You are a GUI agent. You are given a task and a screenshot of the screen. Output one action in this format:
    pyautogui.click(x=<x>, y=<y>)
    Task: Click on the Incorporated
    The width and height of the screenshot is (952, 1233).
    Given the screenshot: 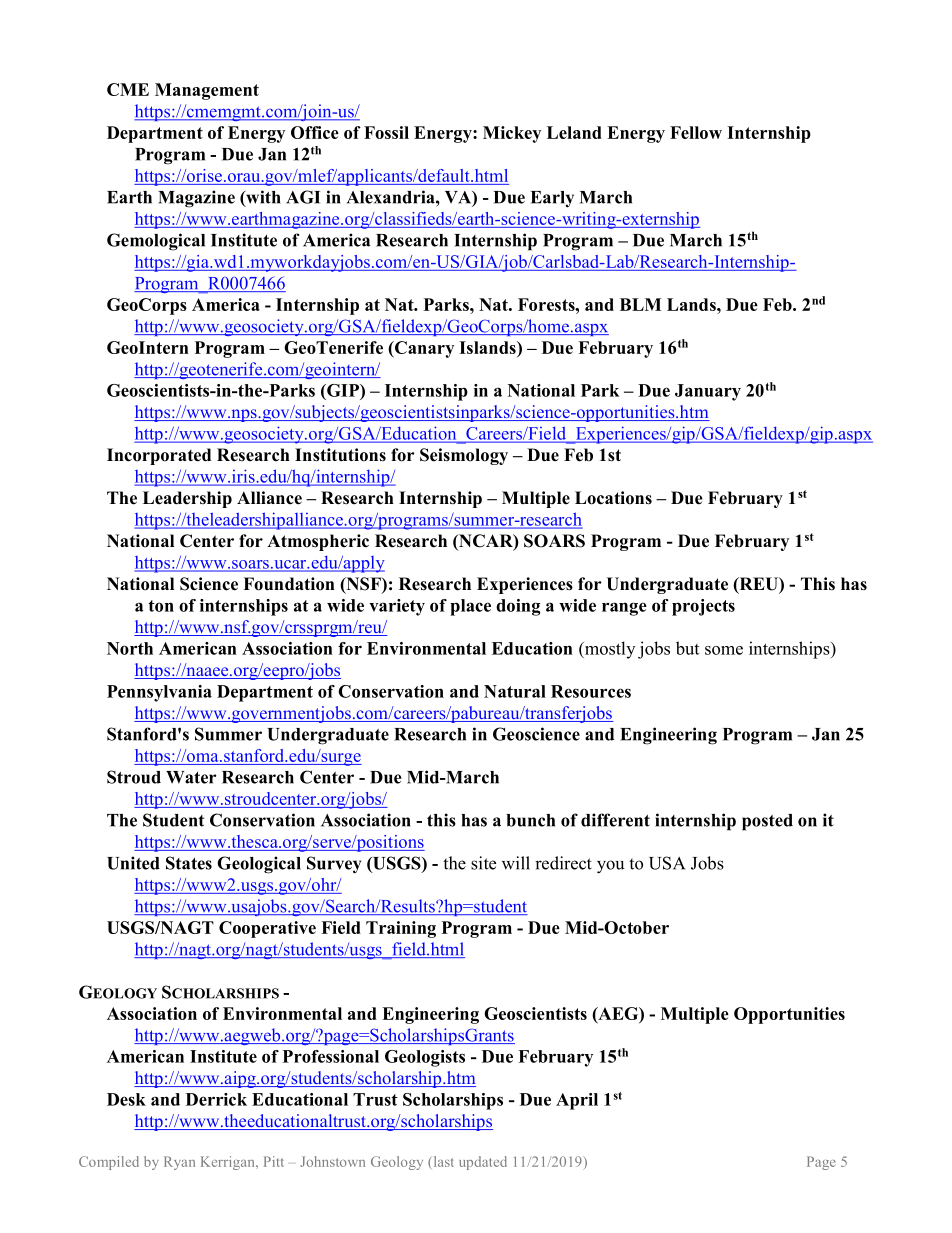 What is the action you would take?
    pyautogui.click(x=159, y=456)
